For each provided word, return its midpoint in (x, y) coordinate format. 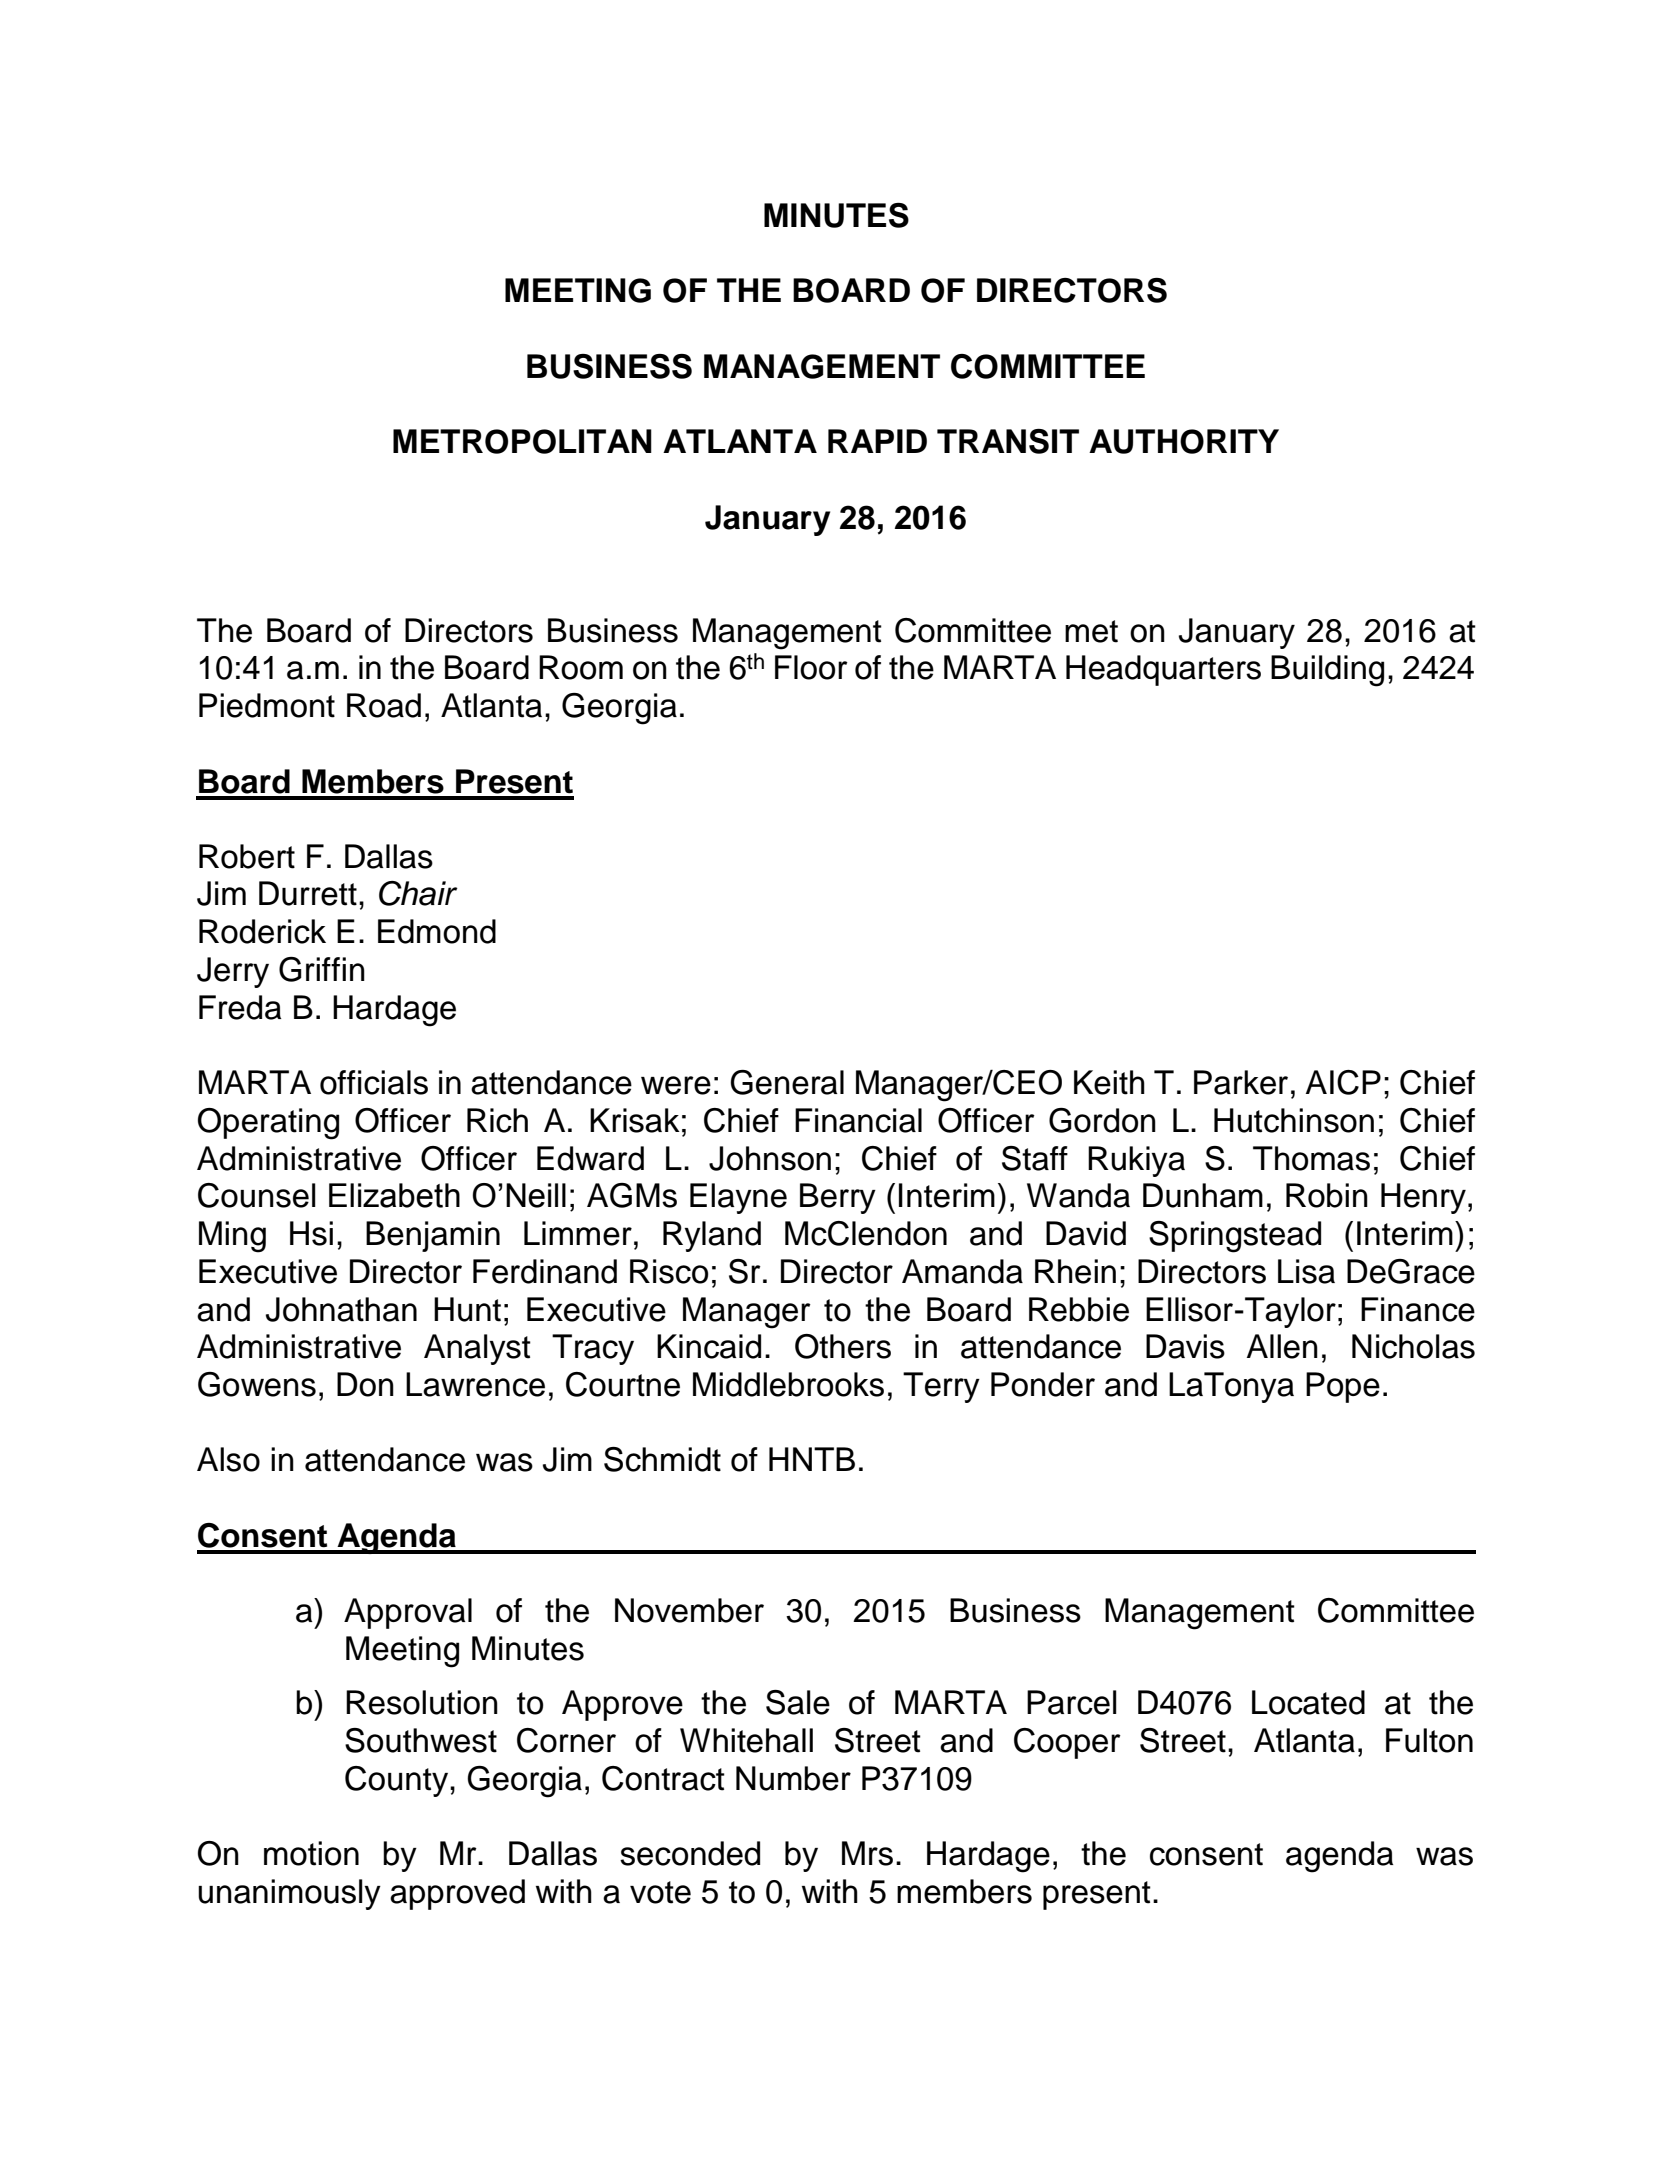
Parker (1241, 1082)
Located (1308, 1702)
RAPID (877, 441)
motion (311, 1853)
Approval (408, 1613)
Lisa (1306, 1271)
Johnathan (341, 1309)
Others (843, 1346)
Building (1327, 671)
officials (374, 1082)
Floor (811, 667)
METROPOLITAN (522, 441)
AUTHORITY (1184, 441)
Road (384, 705)
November (689, 1610)
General (787, 1082)
